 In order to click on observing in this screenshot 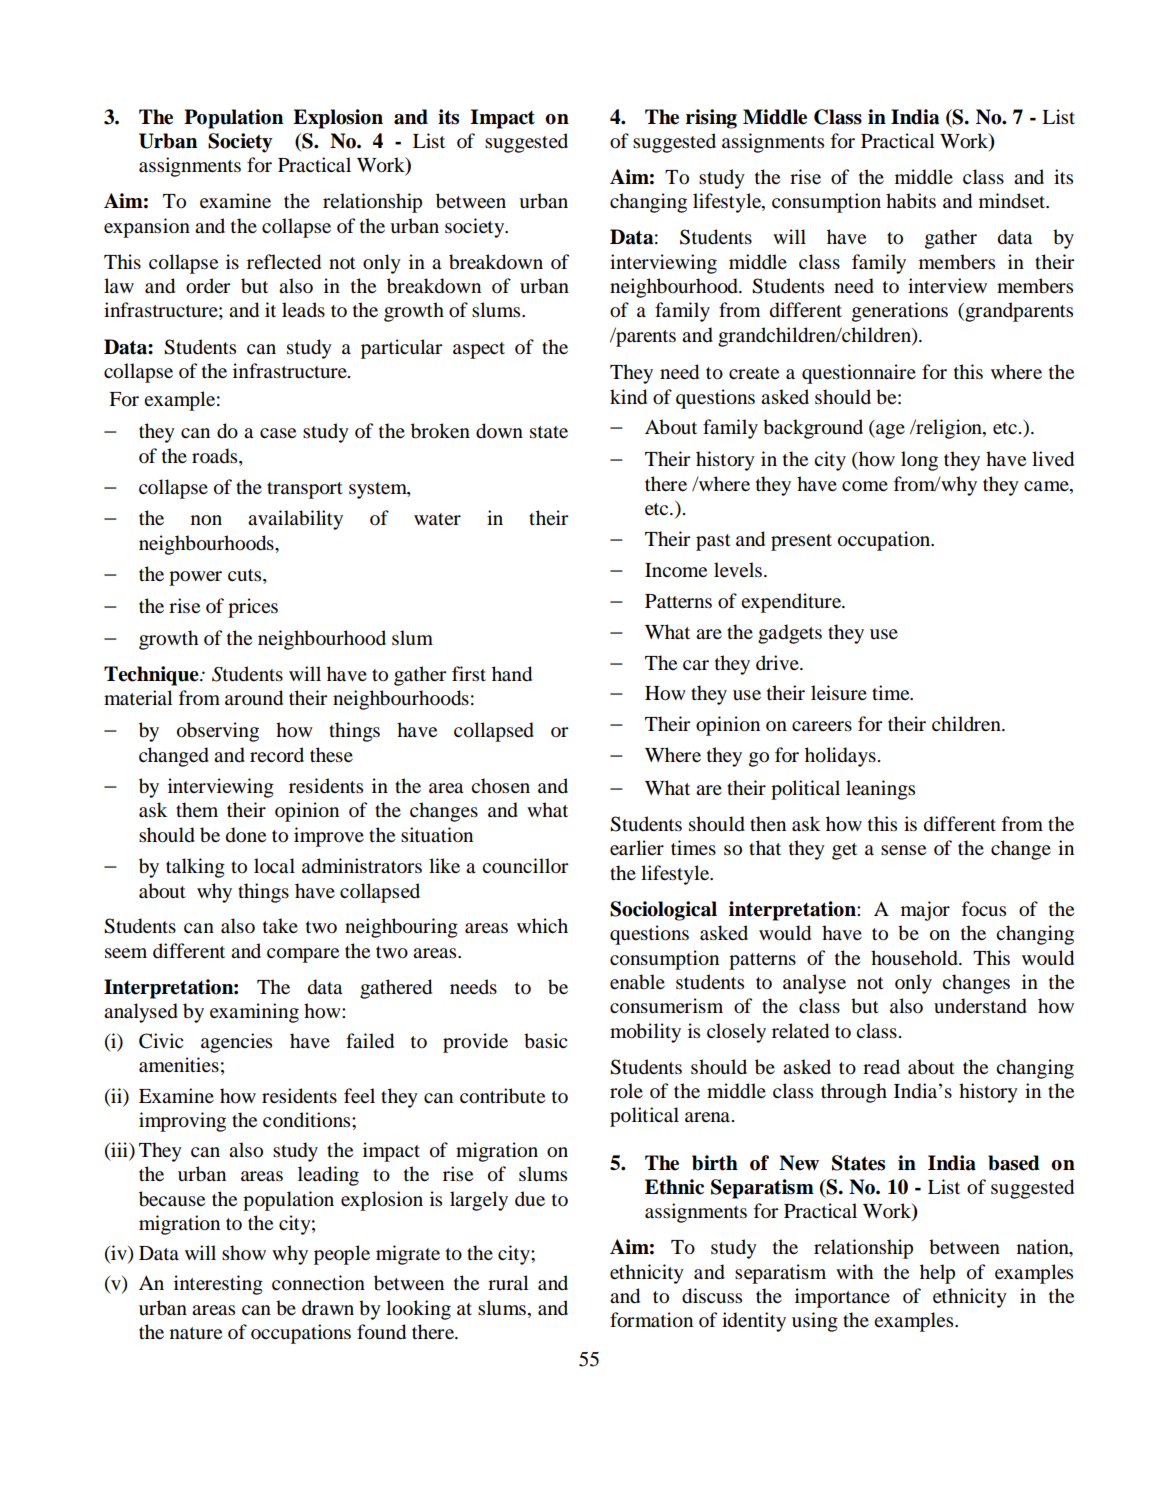, I will do `click(218, 732)`.
